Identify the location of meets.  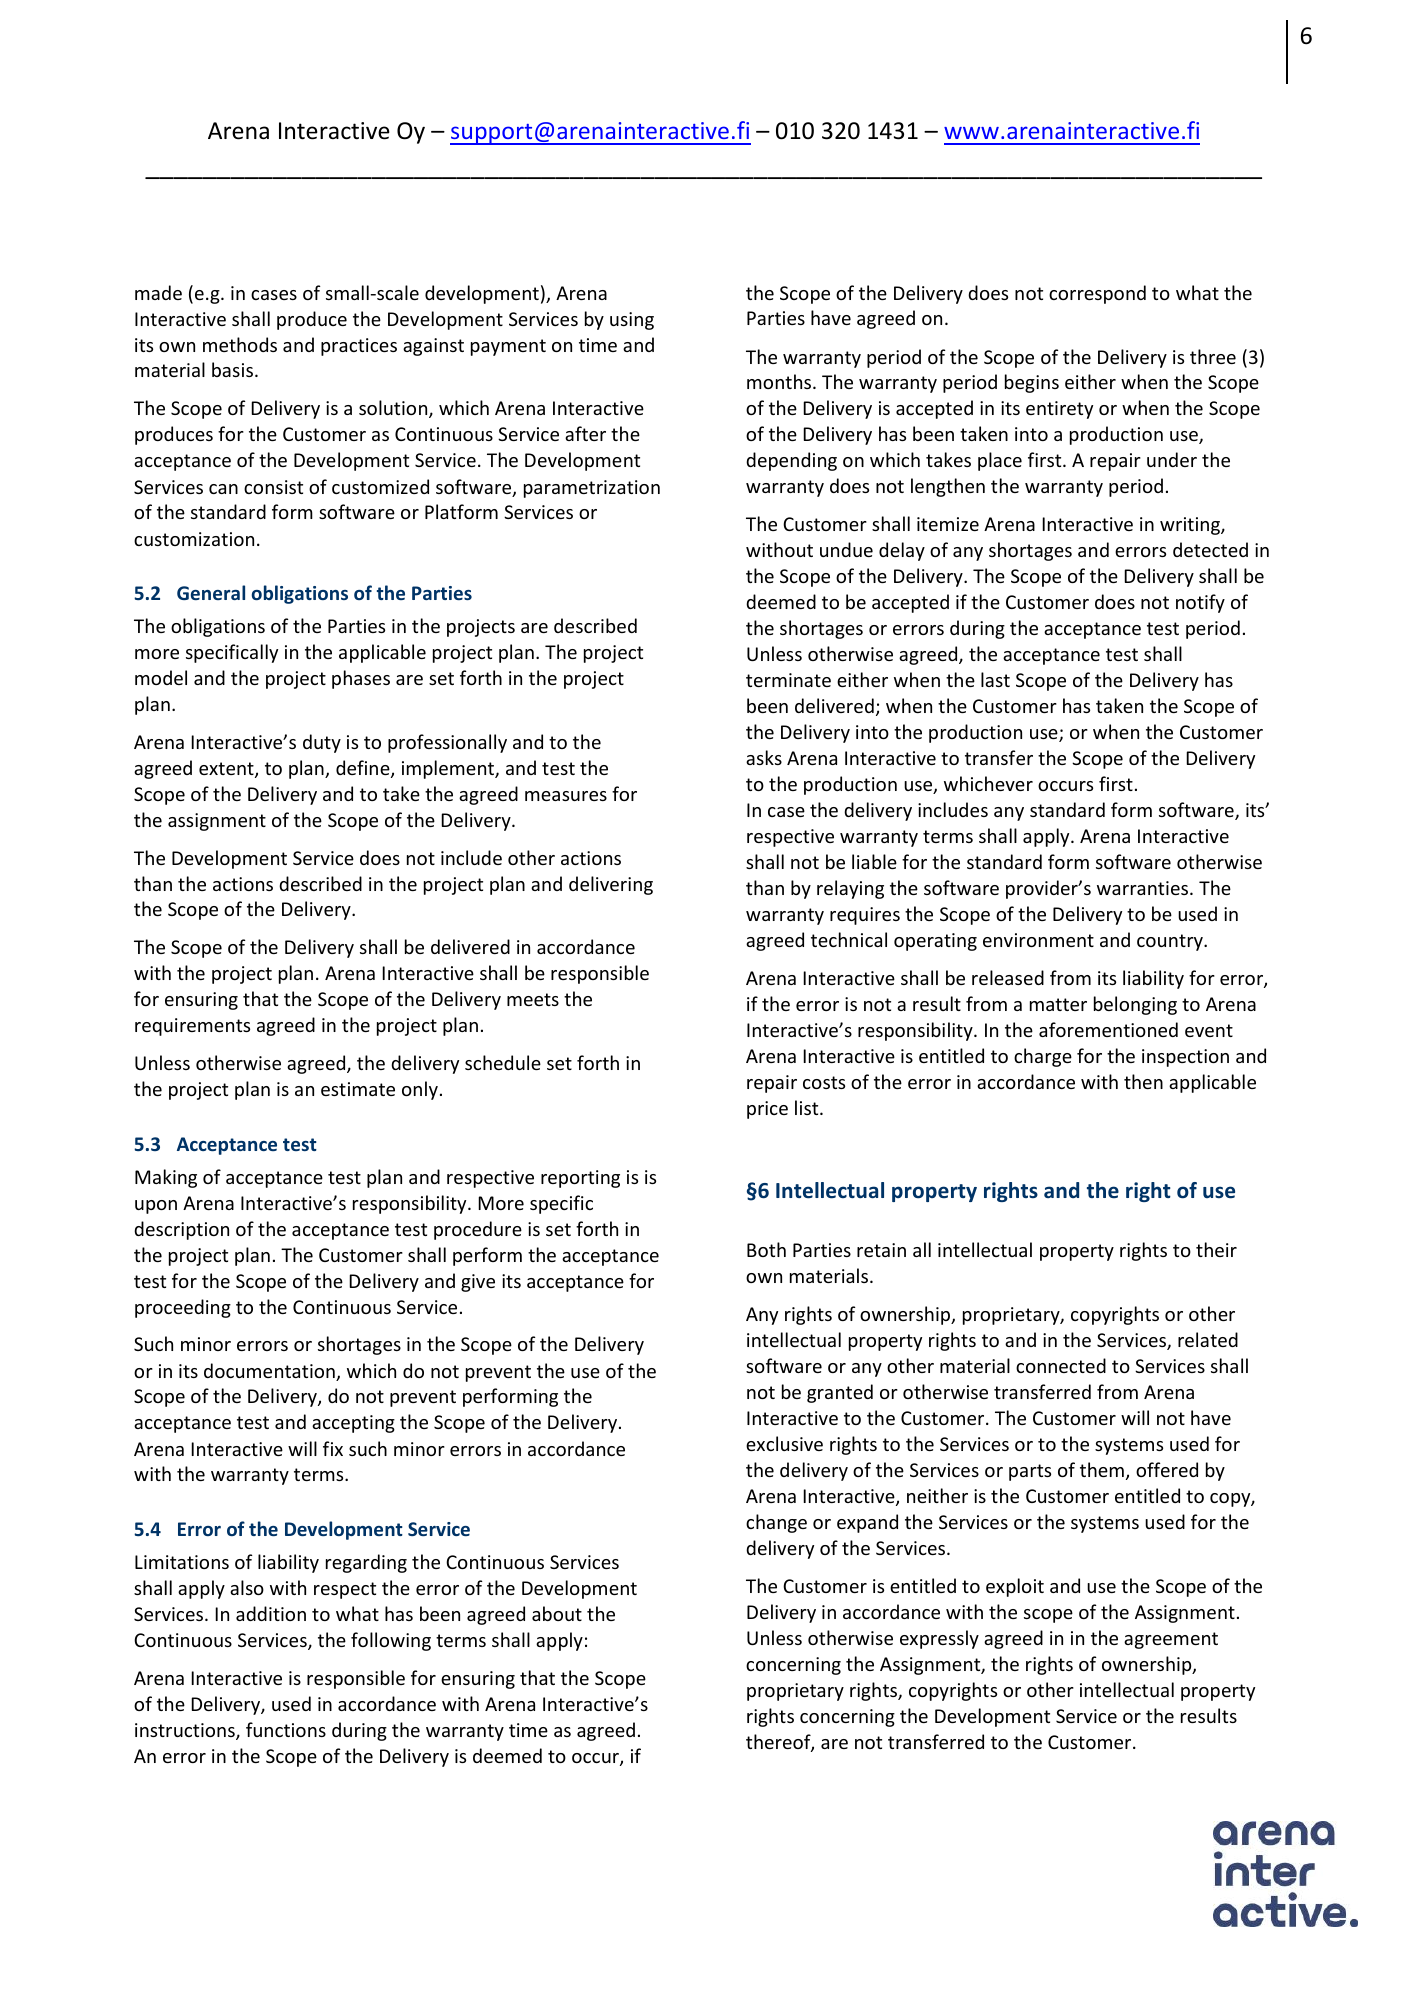
(533, 999).
